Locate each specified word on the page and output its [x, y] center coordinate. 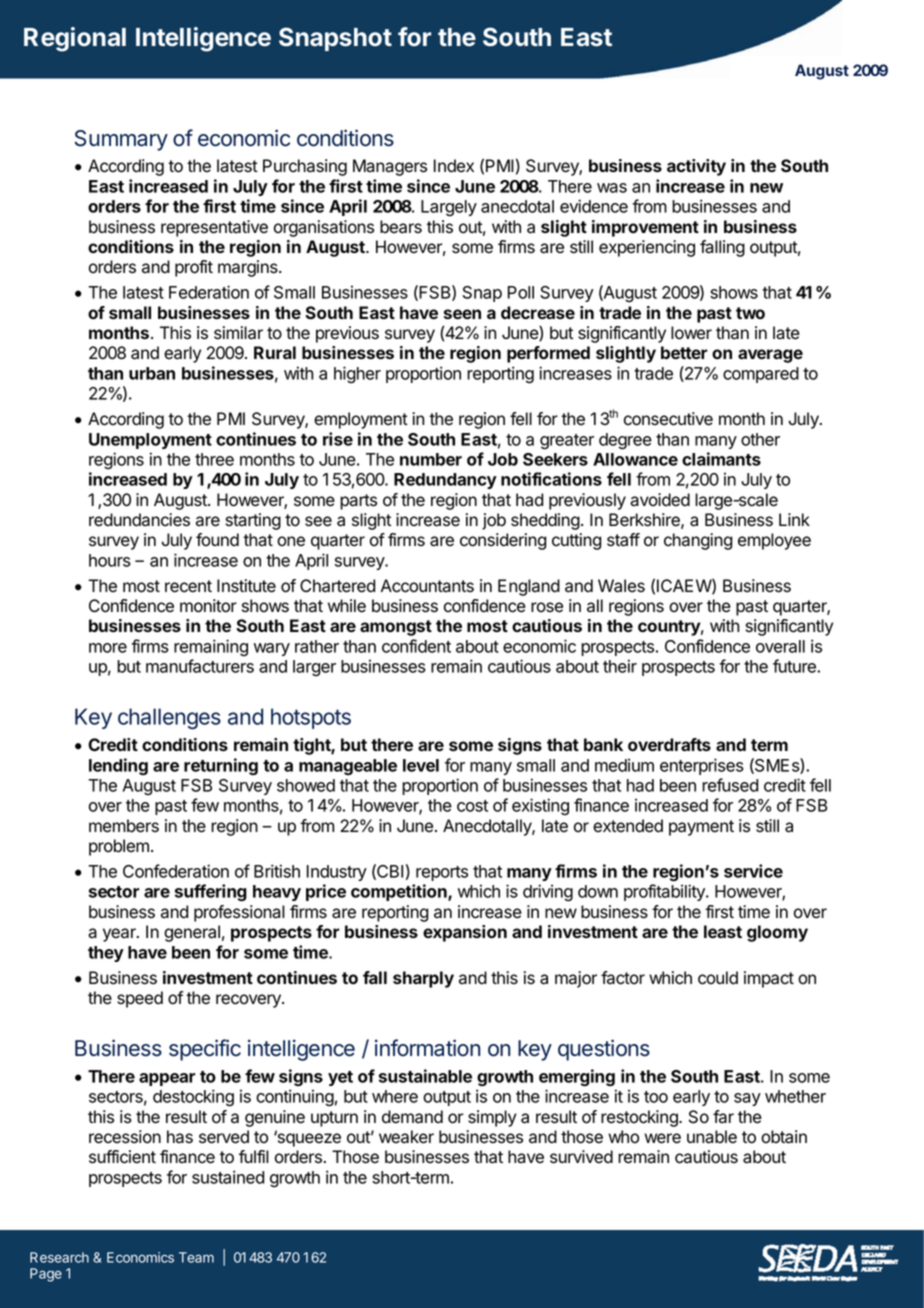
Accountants [427, 586]
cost [472, 806]
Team [196, 1257]
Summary [121, 140]
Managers [390, 167]
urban [152, 373]
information [427, 1048]
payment [701, 828]
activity [696, 167]
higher [357, 375]
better [684, 352]
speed [140, 999]
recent [188, 586]
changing [698, 541]
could [718, 978]
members [124, 826]
